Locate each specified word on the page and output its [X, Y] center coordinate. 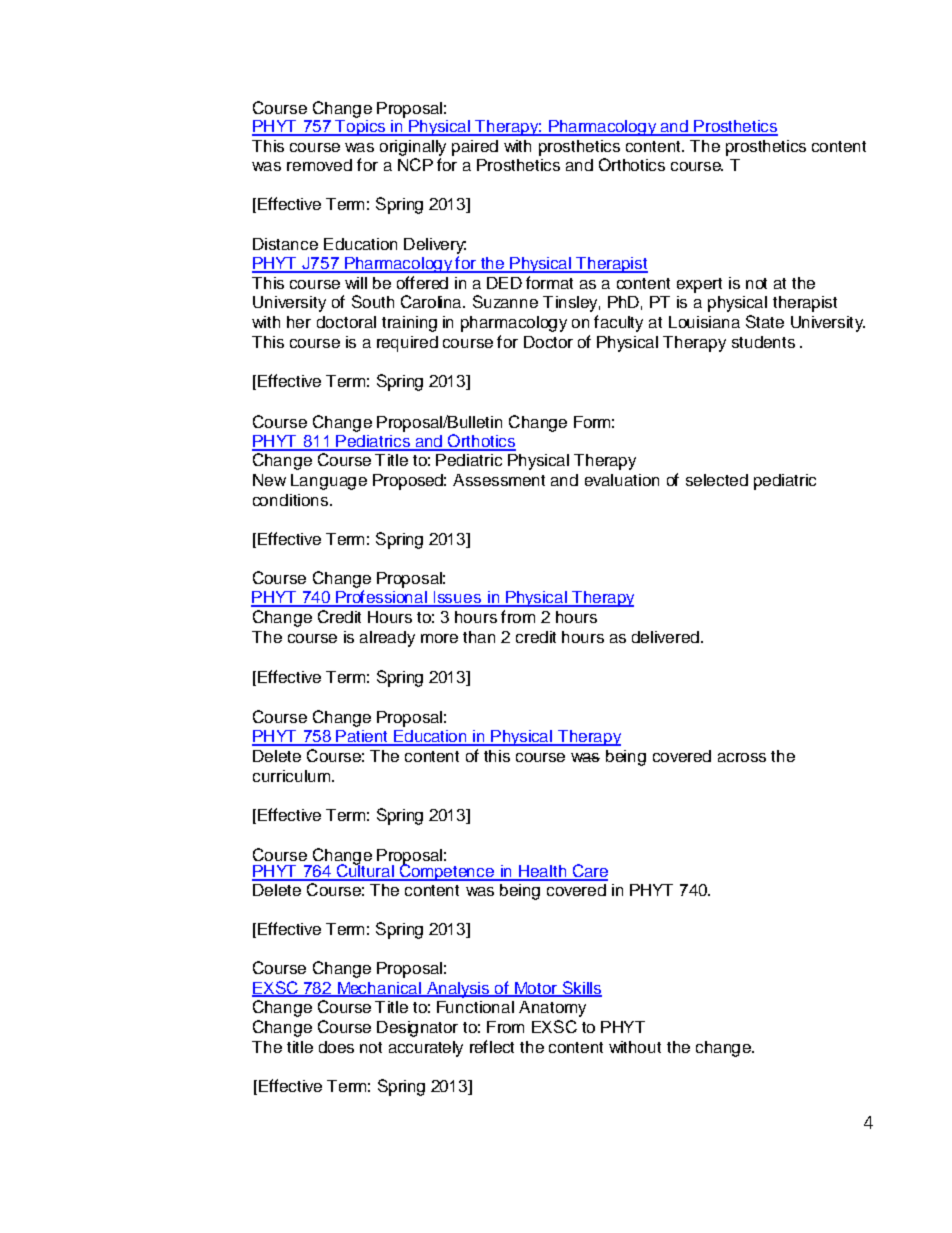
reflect [492, 1046]
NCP [415, 164]
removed [319, 165]
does [336, 1047]
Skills [581, 988]
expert [699, 285]
